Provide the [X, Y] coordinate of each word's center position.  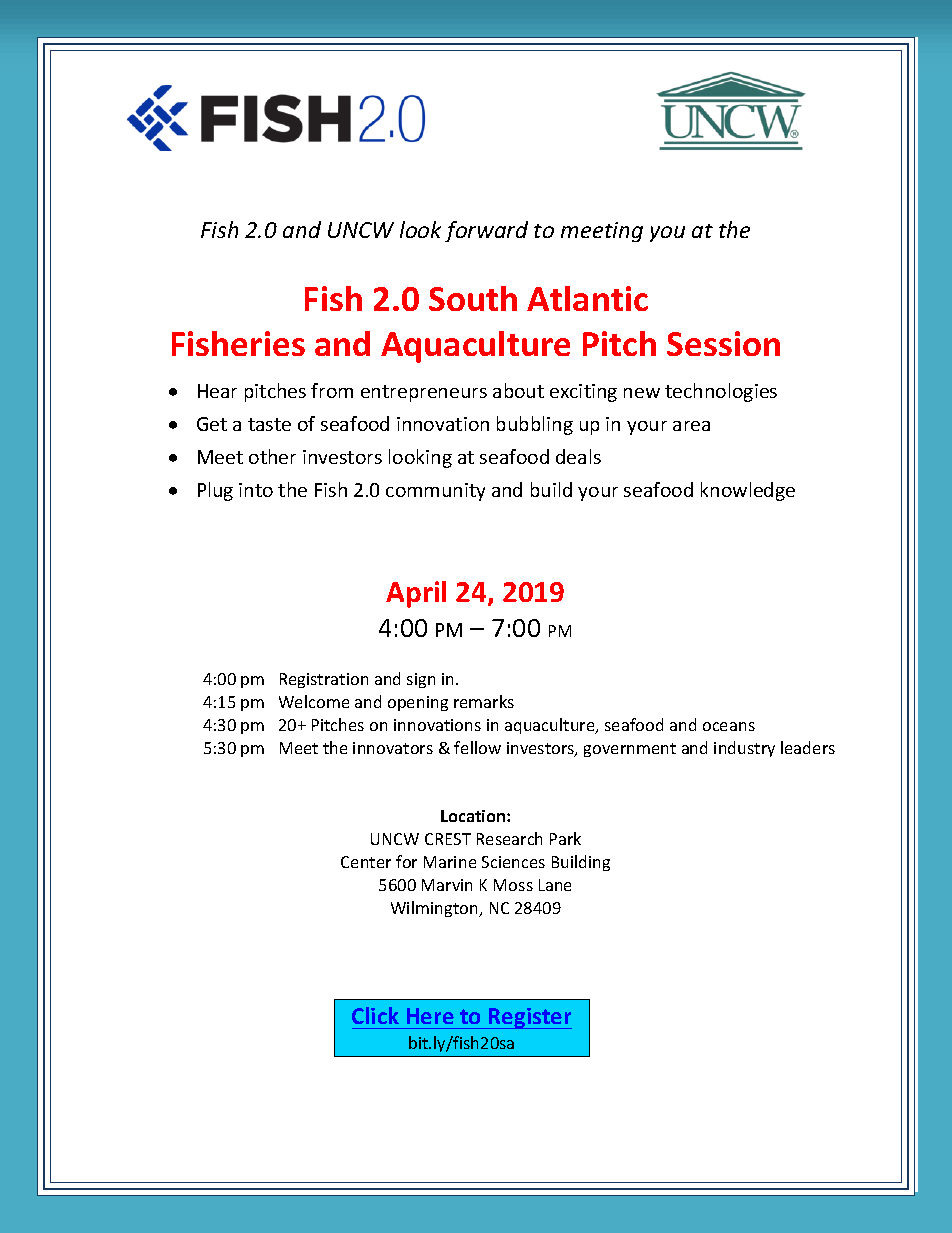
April [416, 594]
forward [486, 231]
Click [375, 1015]
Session [723, 343]
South [473, 298]
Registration [324, 680]
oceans [729, 726]
